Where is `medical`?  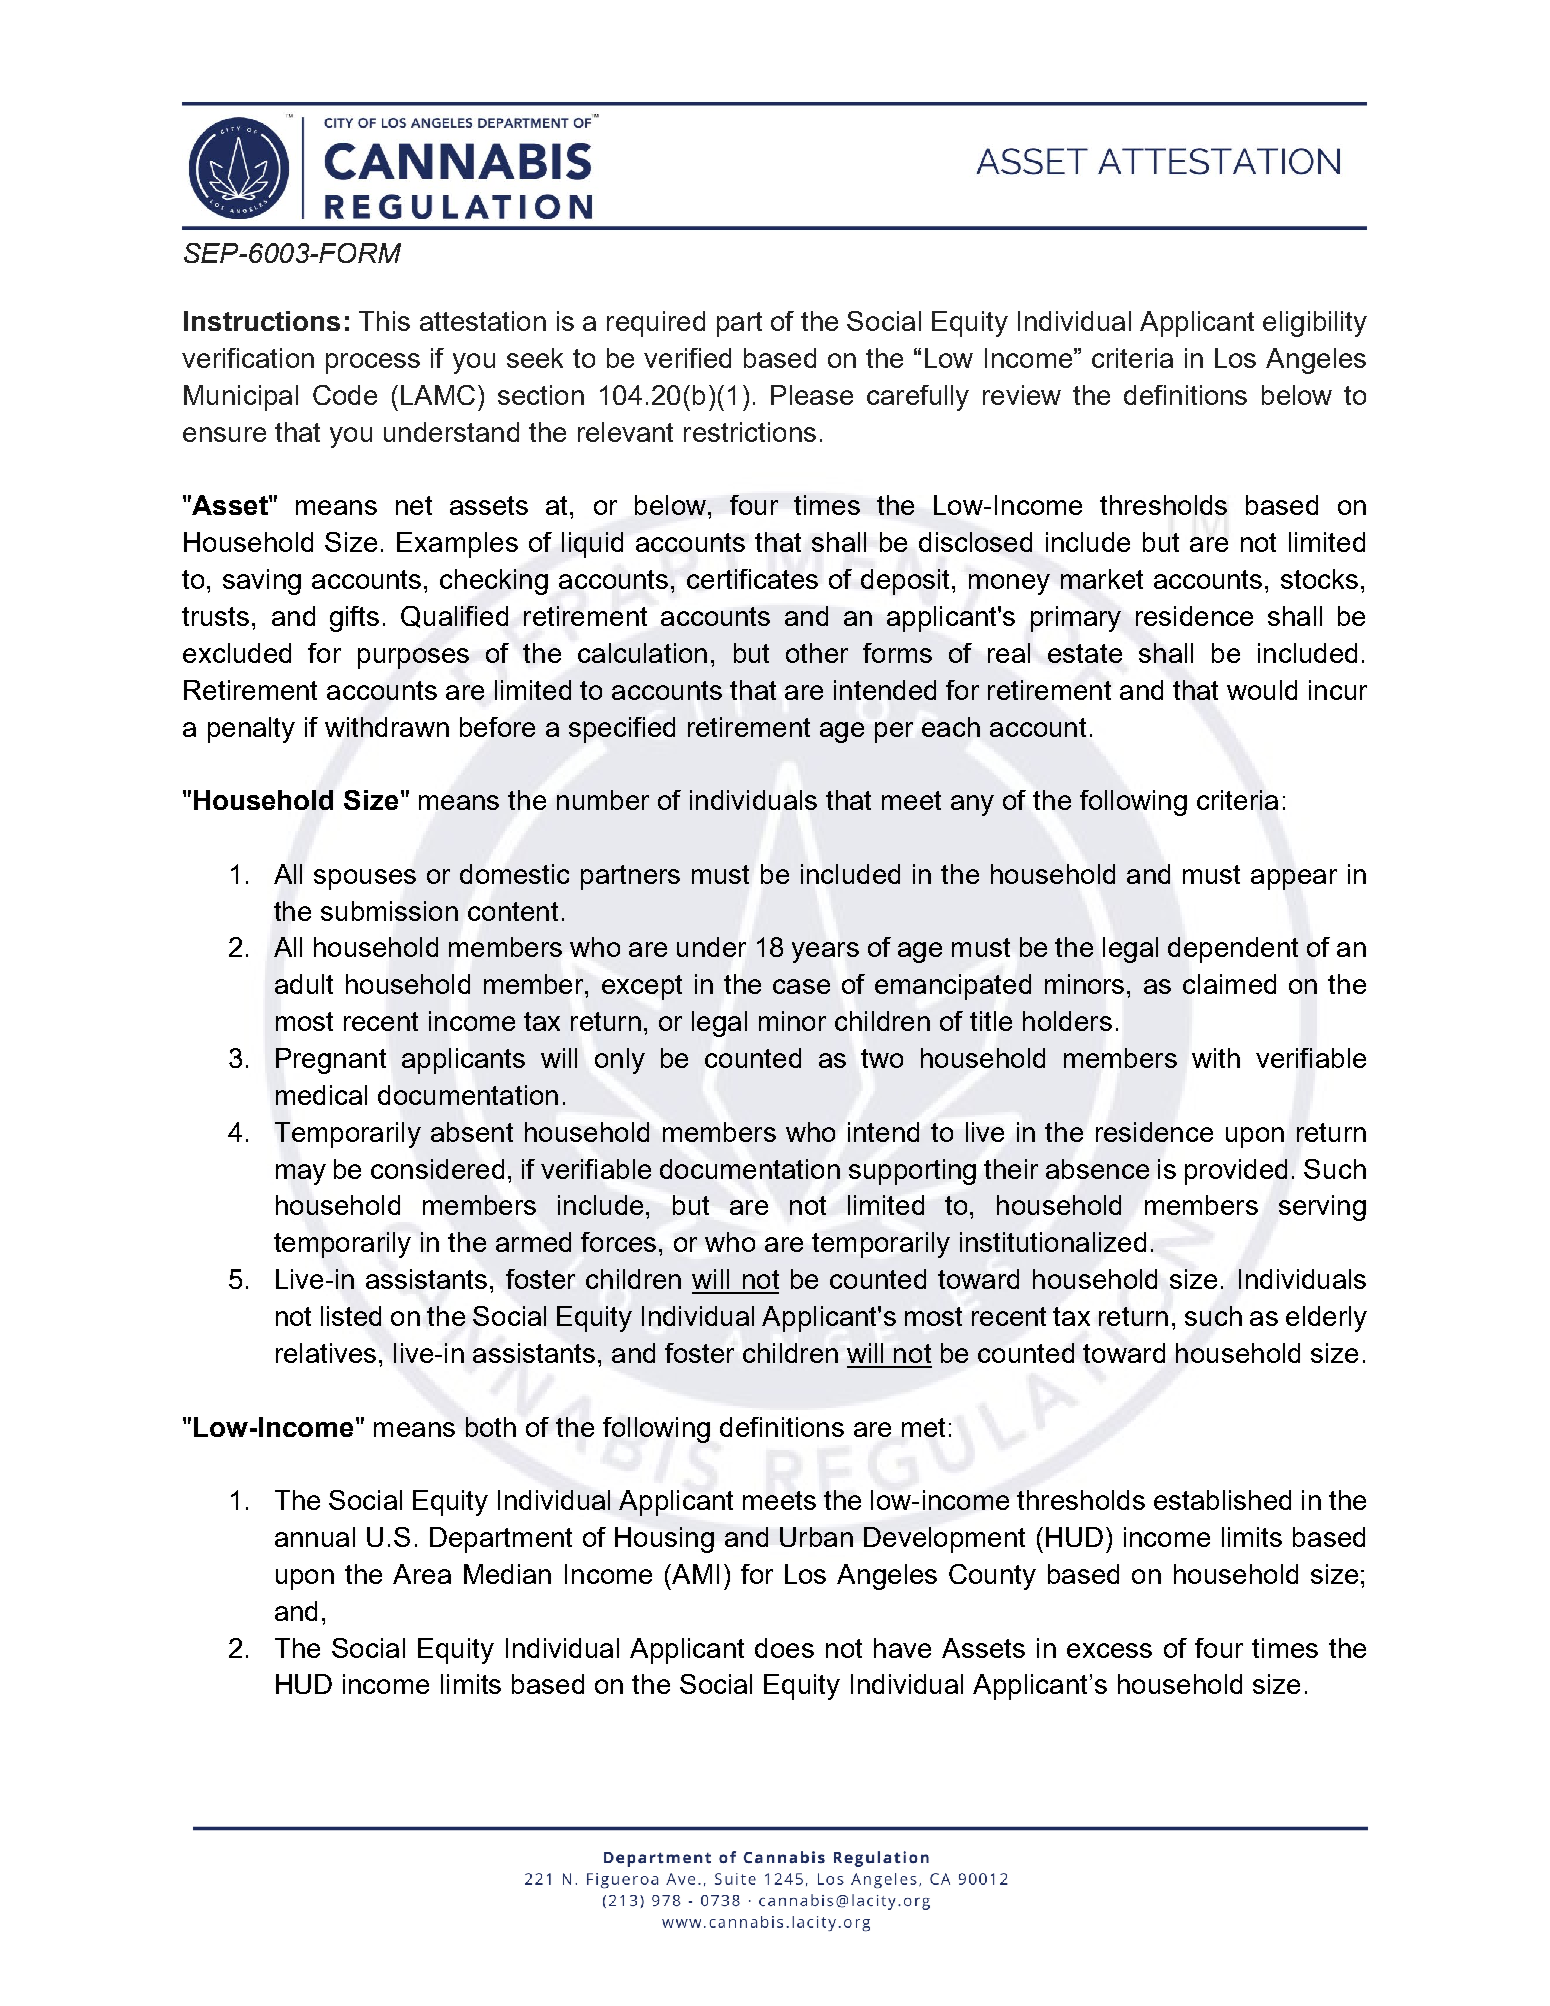 medical is located at coordinates (321, 1095).
